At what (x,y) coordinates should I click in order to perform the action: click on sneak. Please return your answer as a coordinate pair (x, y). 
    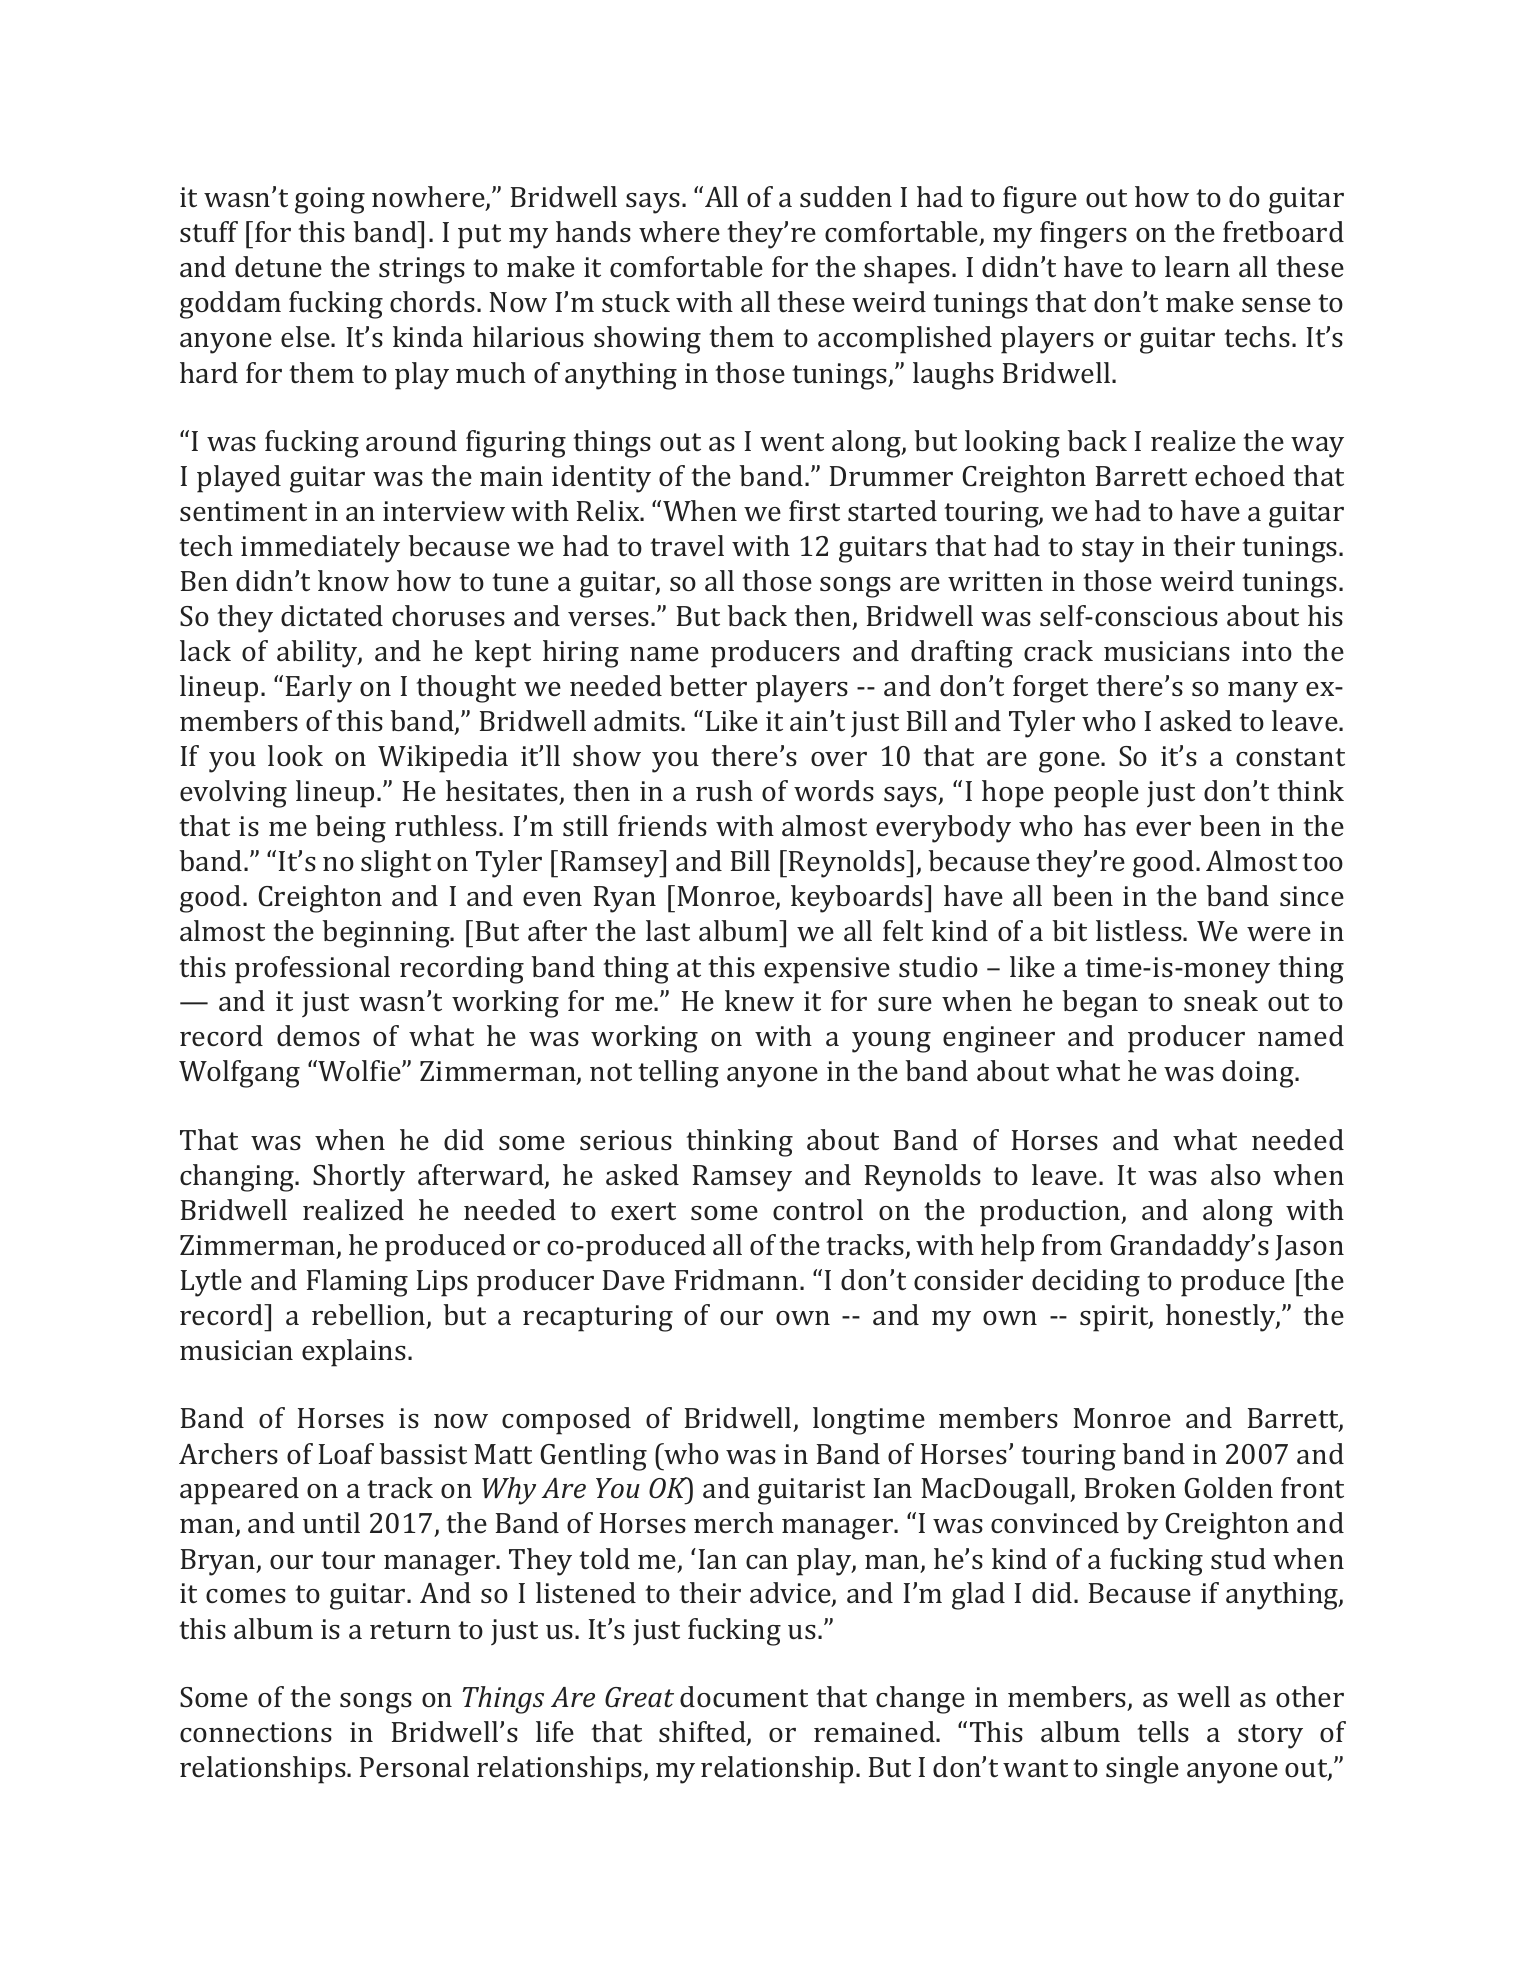
    Looking at the image, I should click on (1221, 1000).
